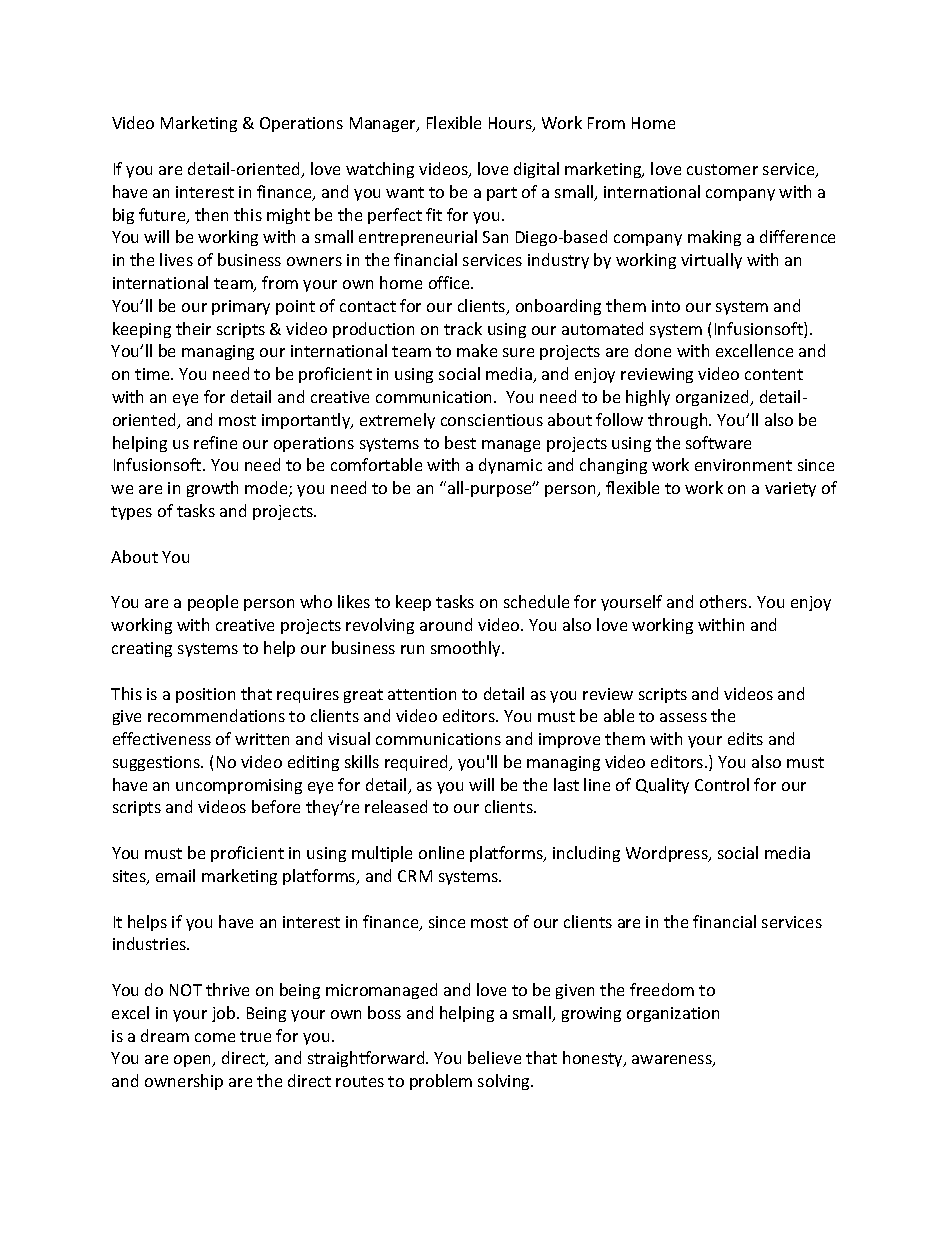 This screenshot has height=1233, width=952. I want to click on Wordpress, so click(668, 854).
